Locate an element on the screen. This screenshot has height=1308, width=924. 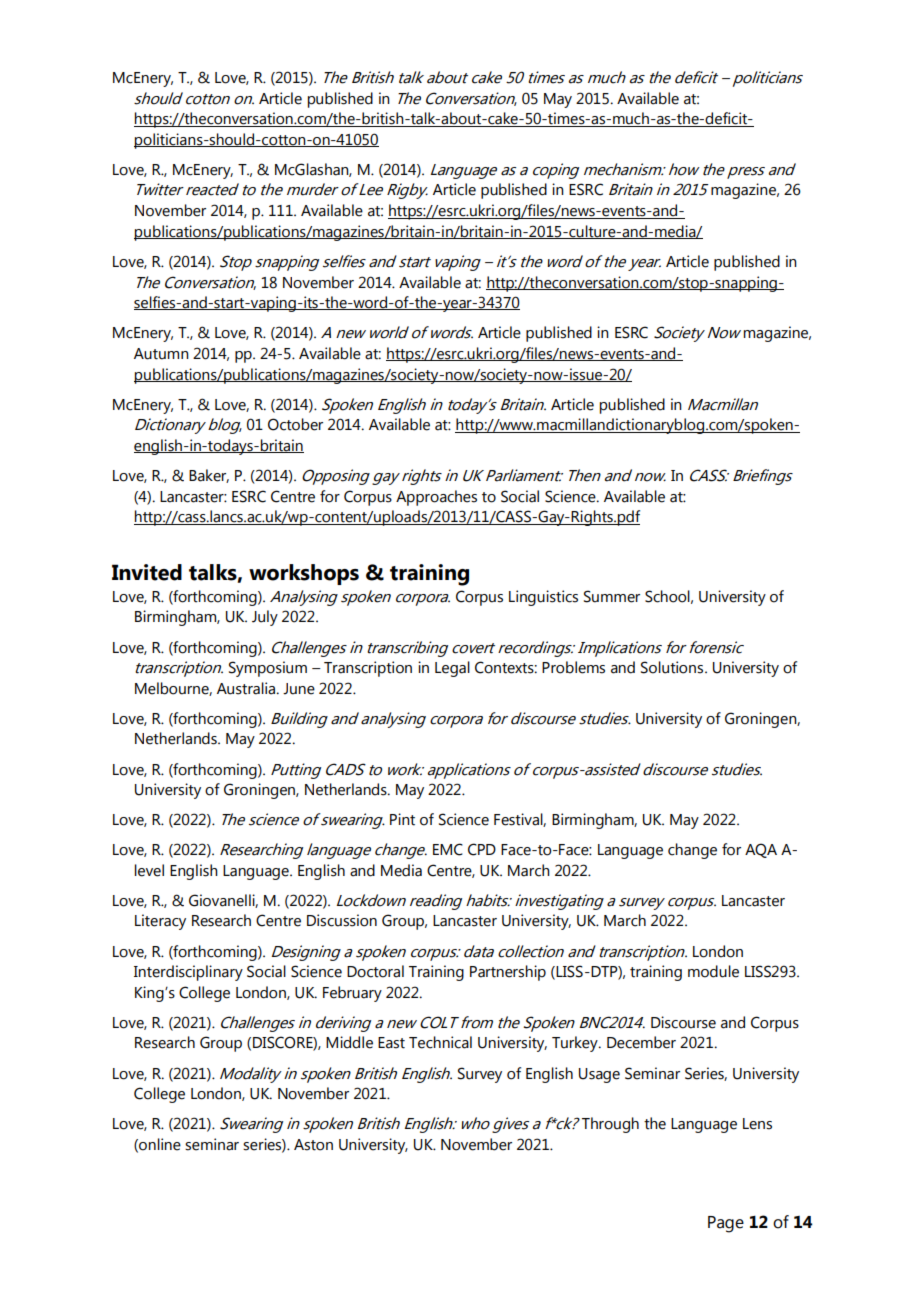
Interdisciplinary is located at coordinates (188, 973).
